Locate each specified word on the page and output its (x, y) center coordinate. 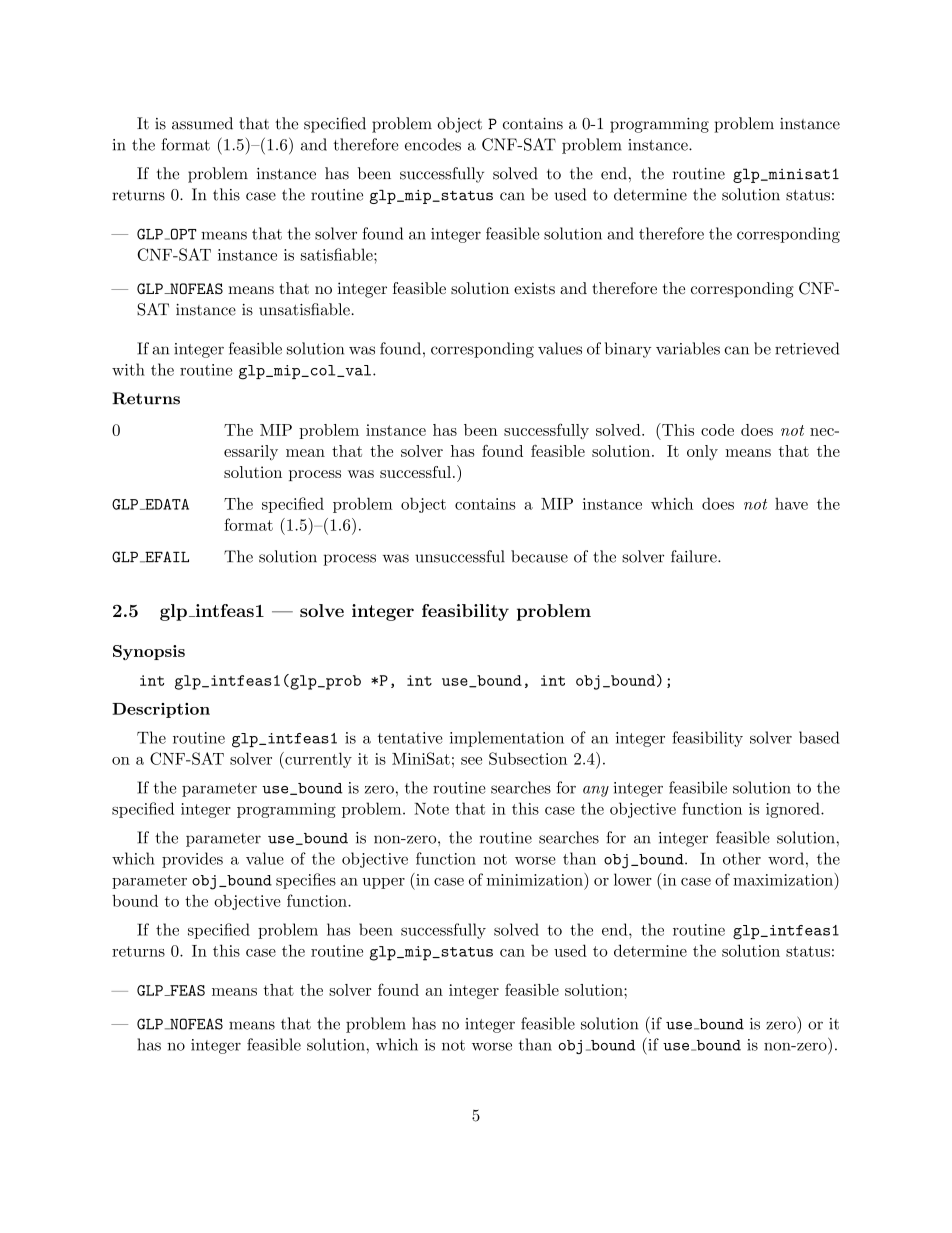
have (791, 503)
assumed (202, 123)
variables (688, 348)
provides (192, 860)
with (128, 369)
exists (534, 288)
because (539, 556)
